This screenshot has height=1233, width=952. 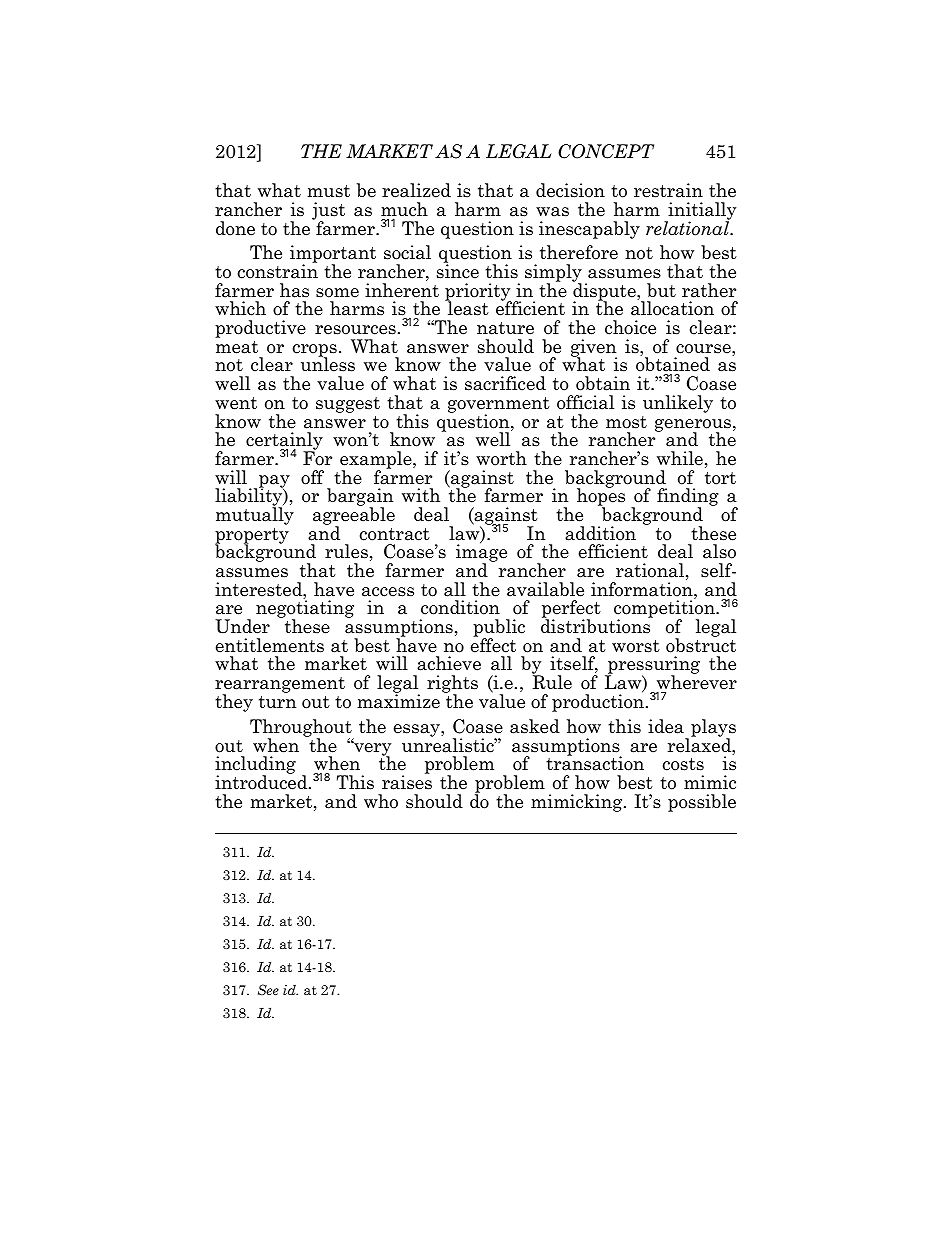 What do you see at coordinates (305, 610) in the screenshot?
I see `negotiating` at bounding box center [305, 610].
